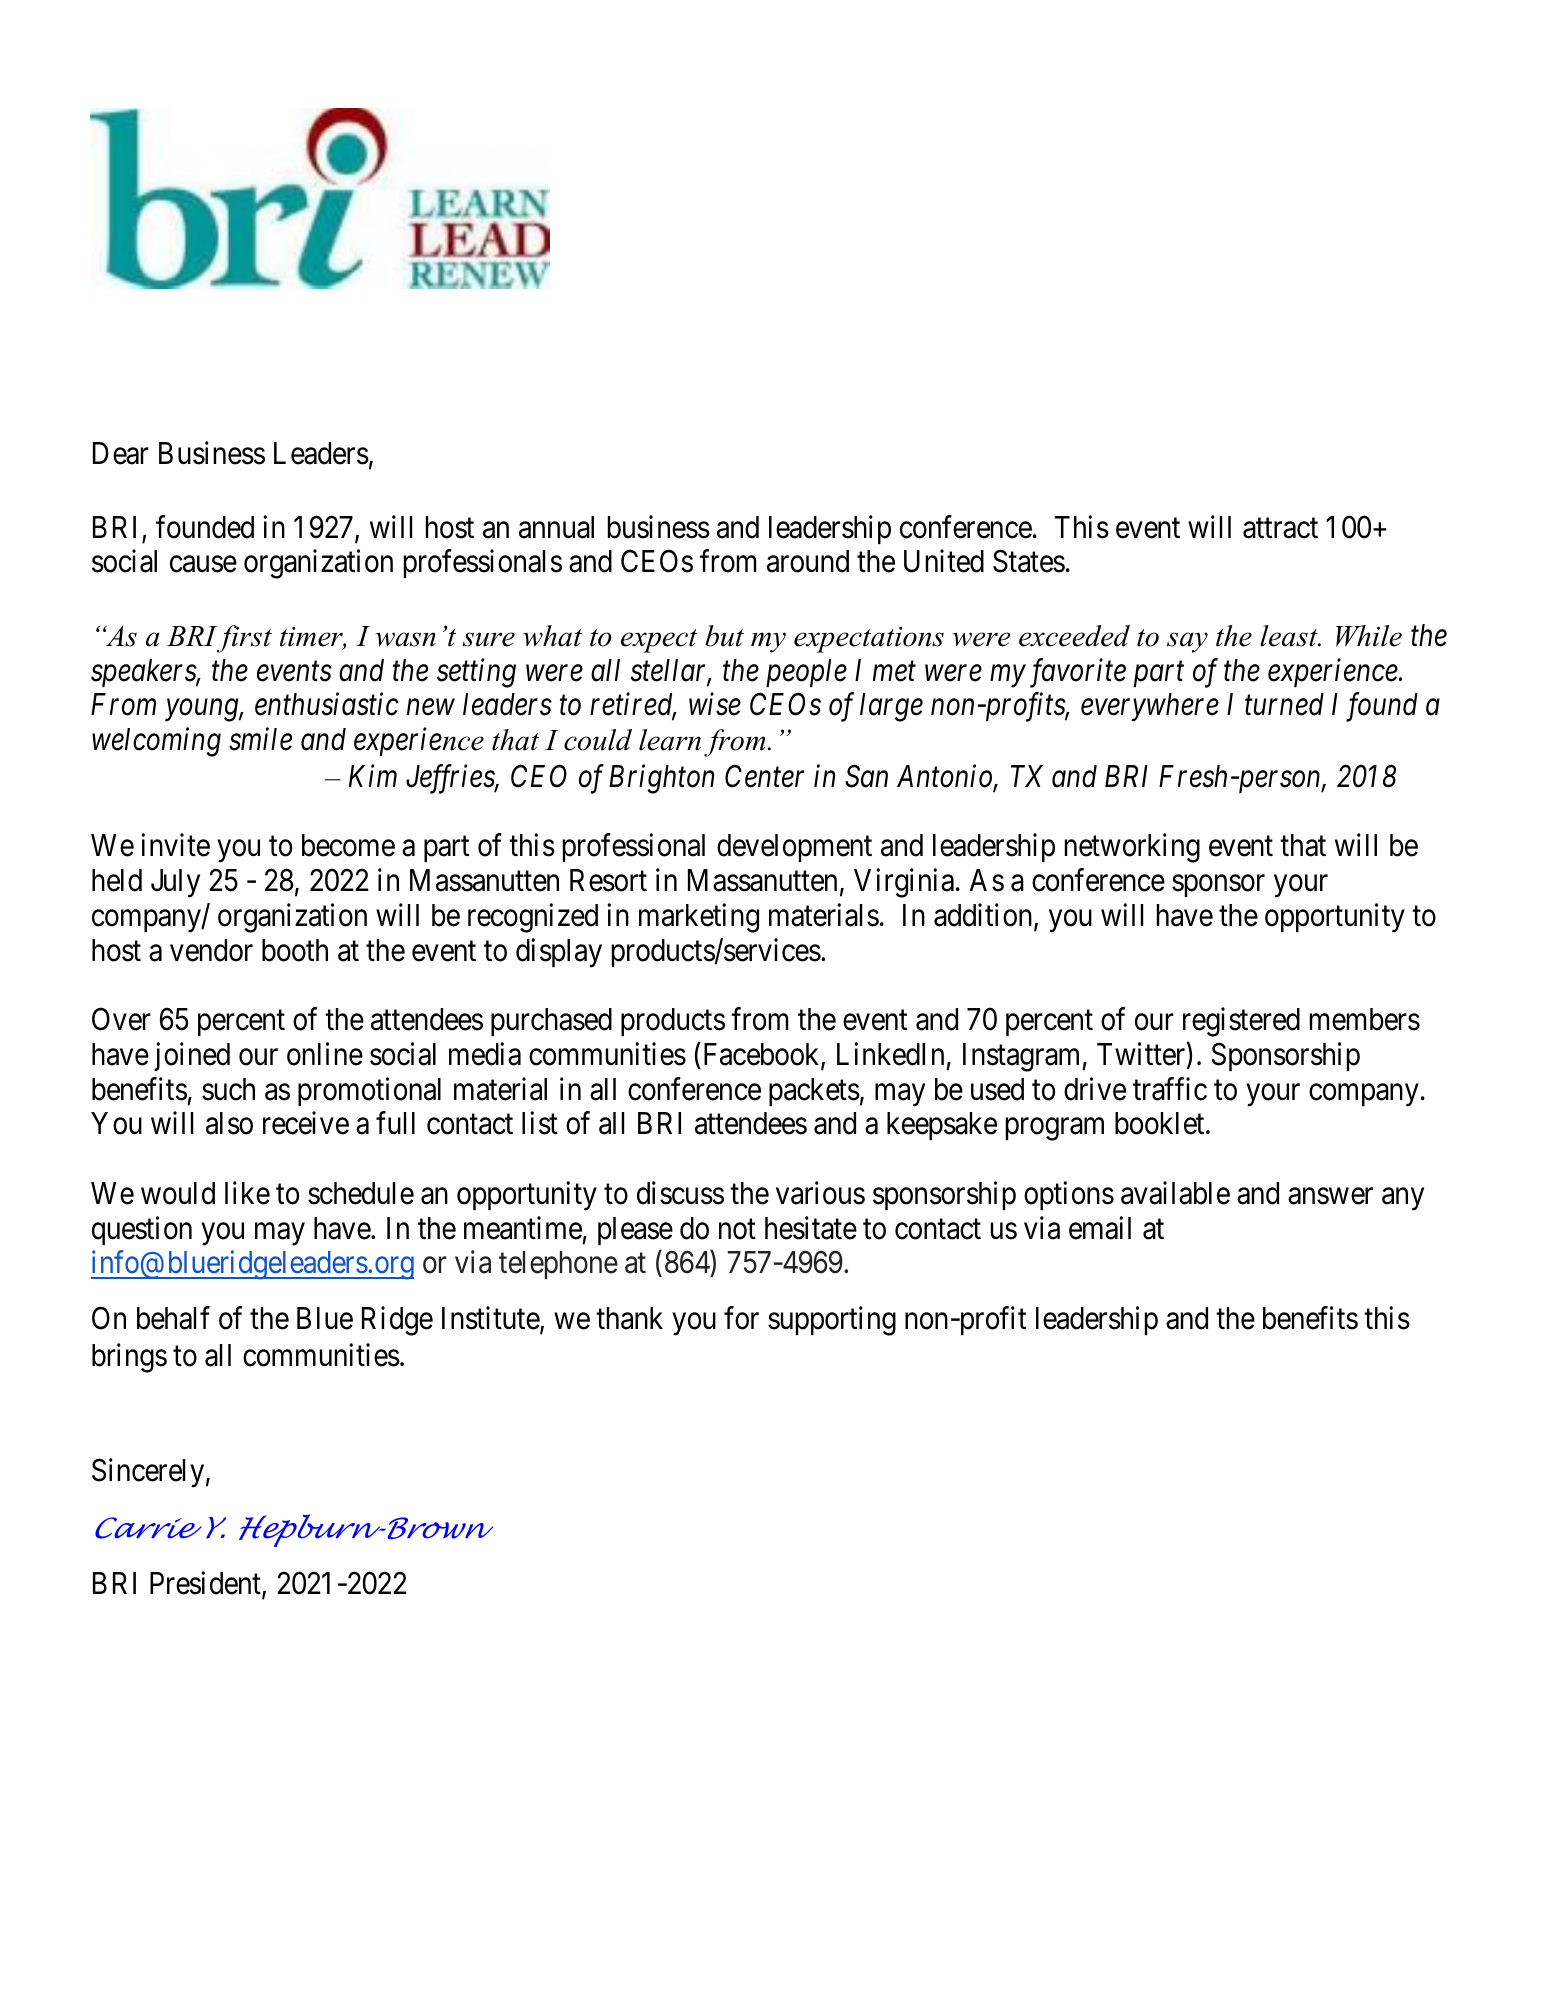 This image has height=1994, width=1541. Describe the element at coordinates (206, 1585) in the image. I see `President` at that location.
